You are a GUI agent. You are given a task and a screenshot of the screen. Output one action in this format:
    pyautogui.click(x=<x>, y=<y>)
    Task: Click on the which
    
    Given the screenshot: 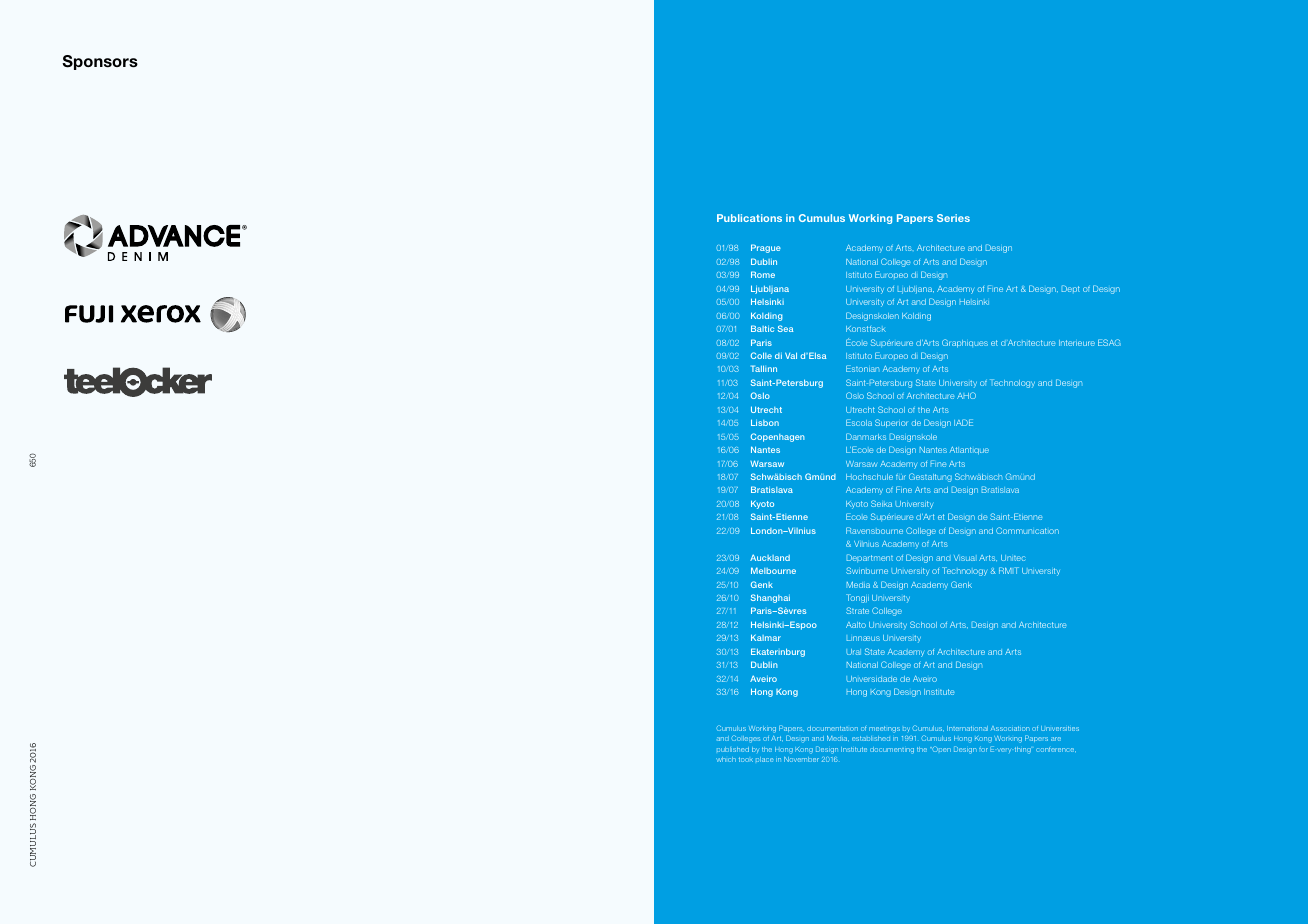 What is the action you would take?
    pyautogui.click(x=726, y=759)
